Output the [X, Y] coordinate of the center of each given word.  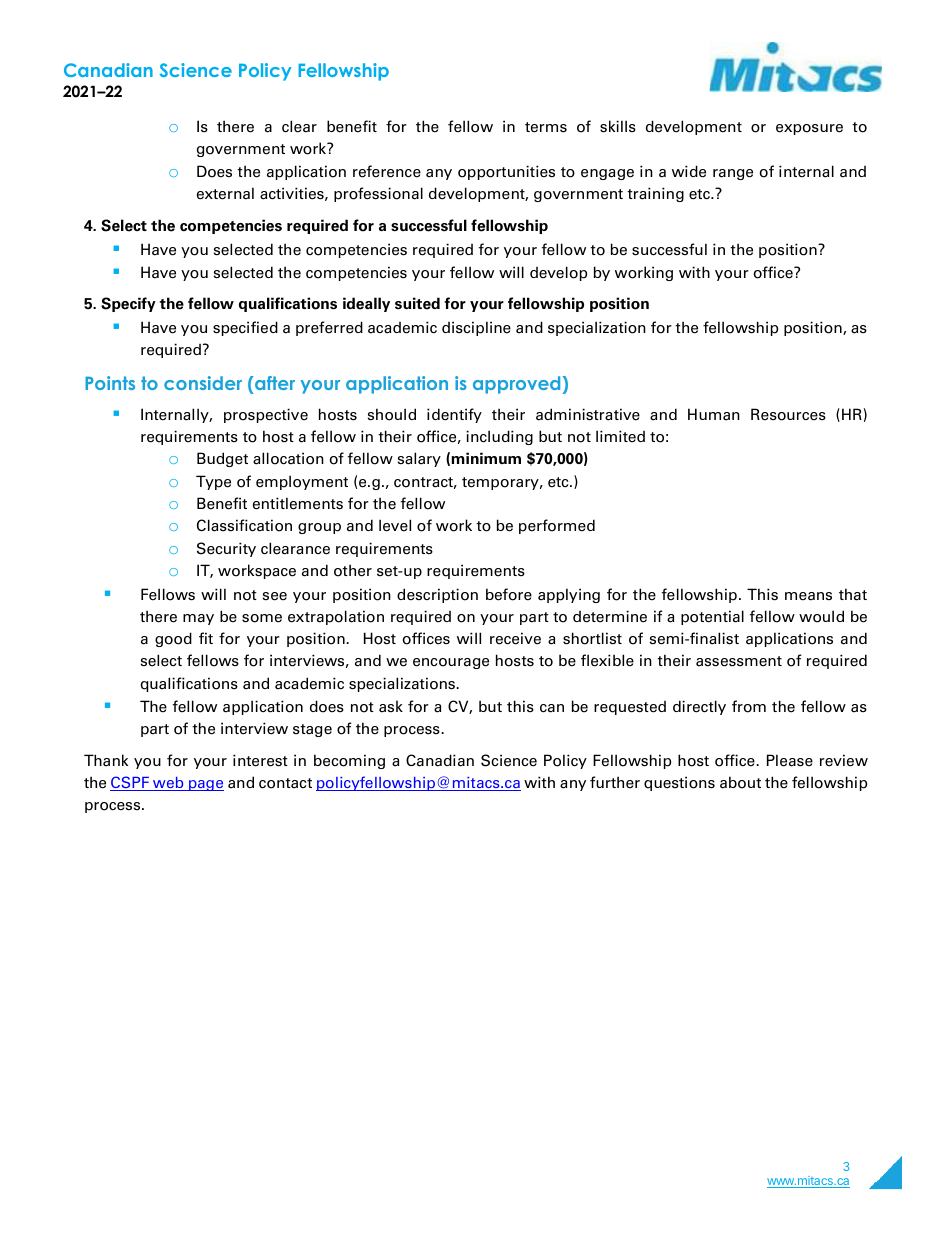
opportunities [506, 172]
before [509, 594]
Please [790, 760]
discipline [476, 328]
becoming [349, 761]
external [225, 193]
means [808, 596]
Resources [788, 414]
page [205, 785]
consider [203, 383]
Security [226, 549]
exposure [809, 129]
